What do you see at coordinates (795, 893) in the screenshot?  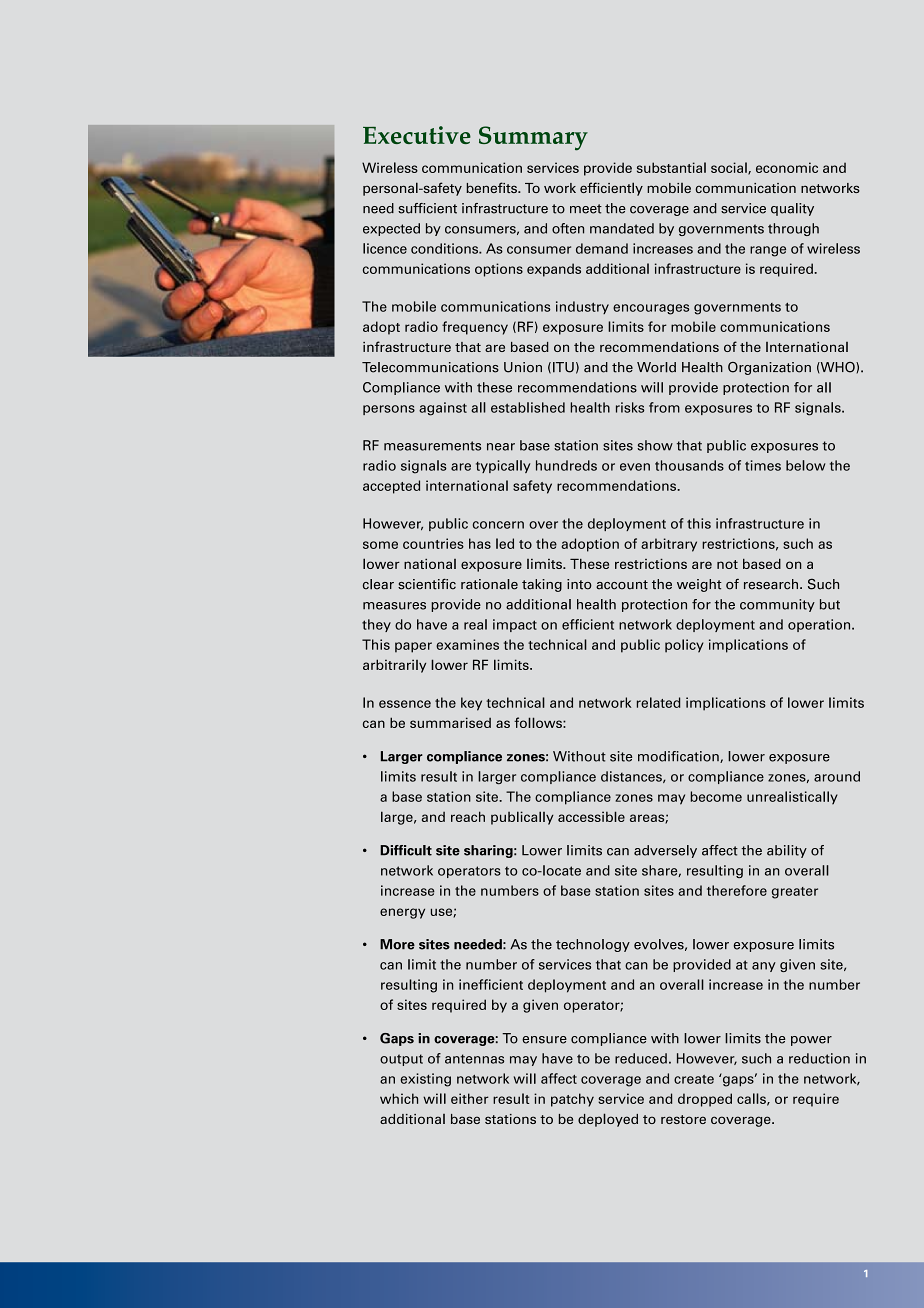 I see `greater` at bounding box center [795, 893].
